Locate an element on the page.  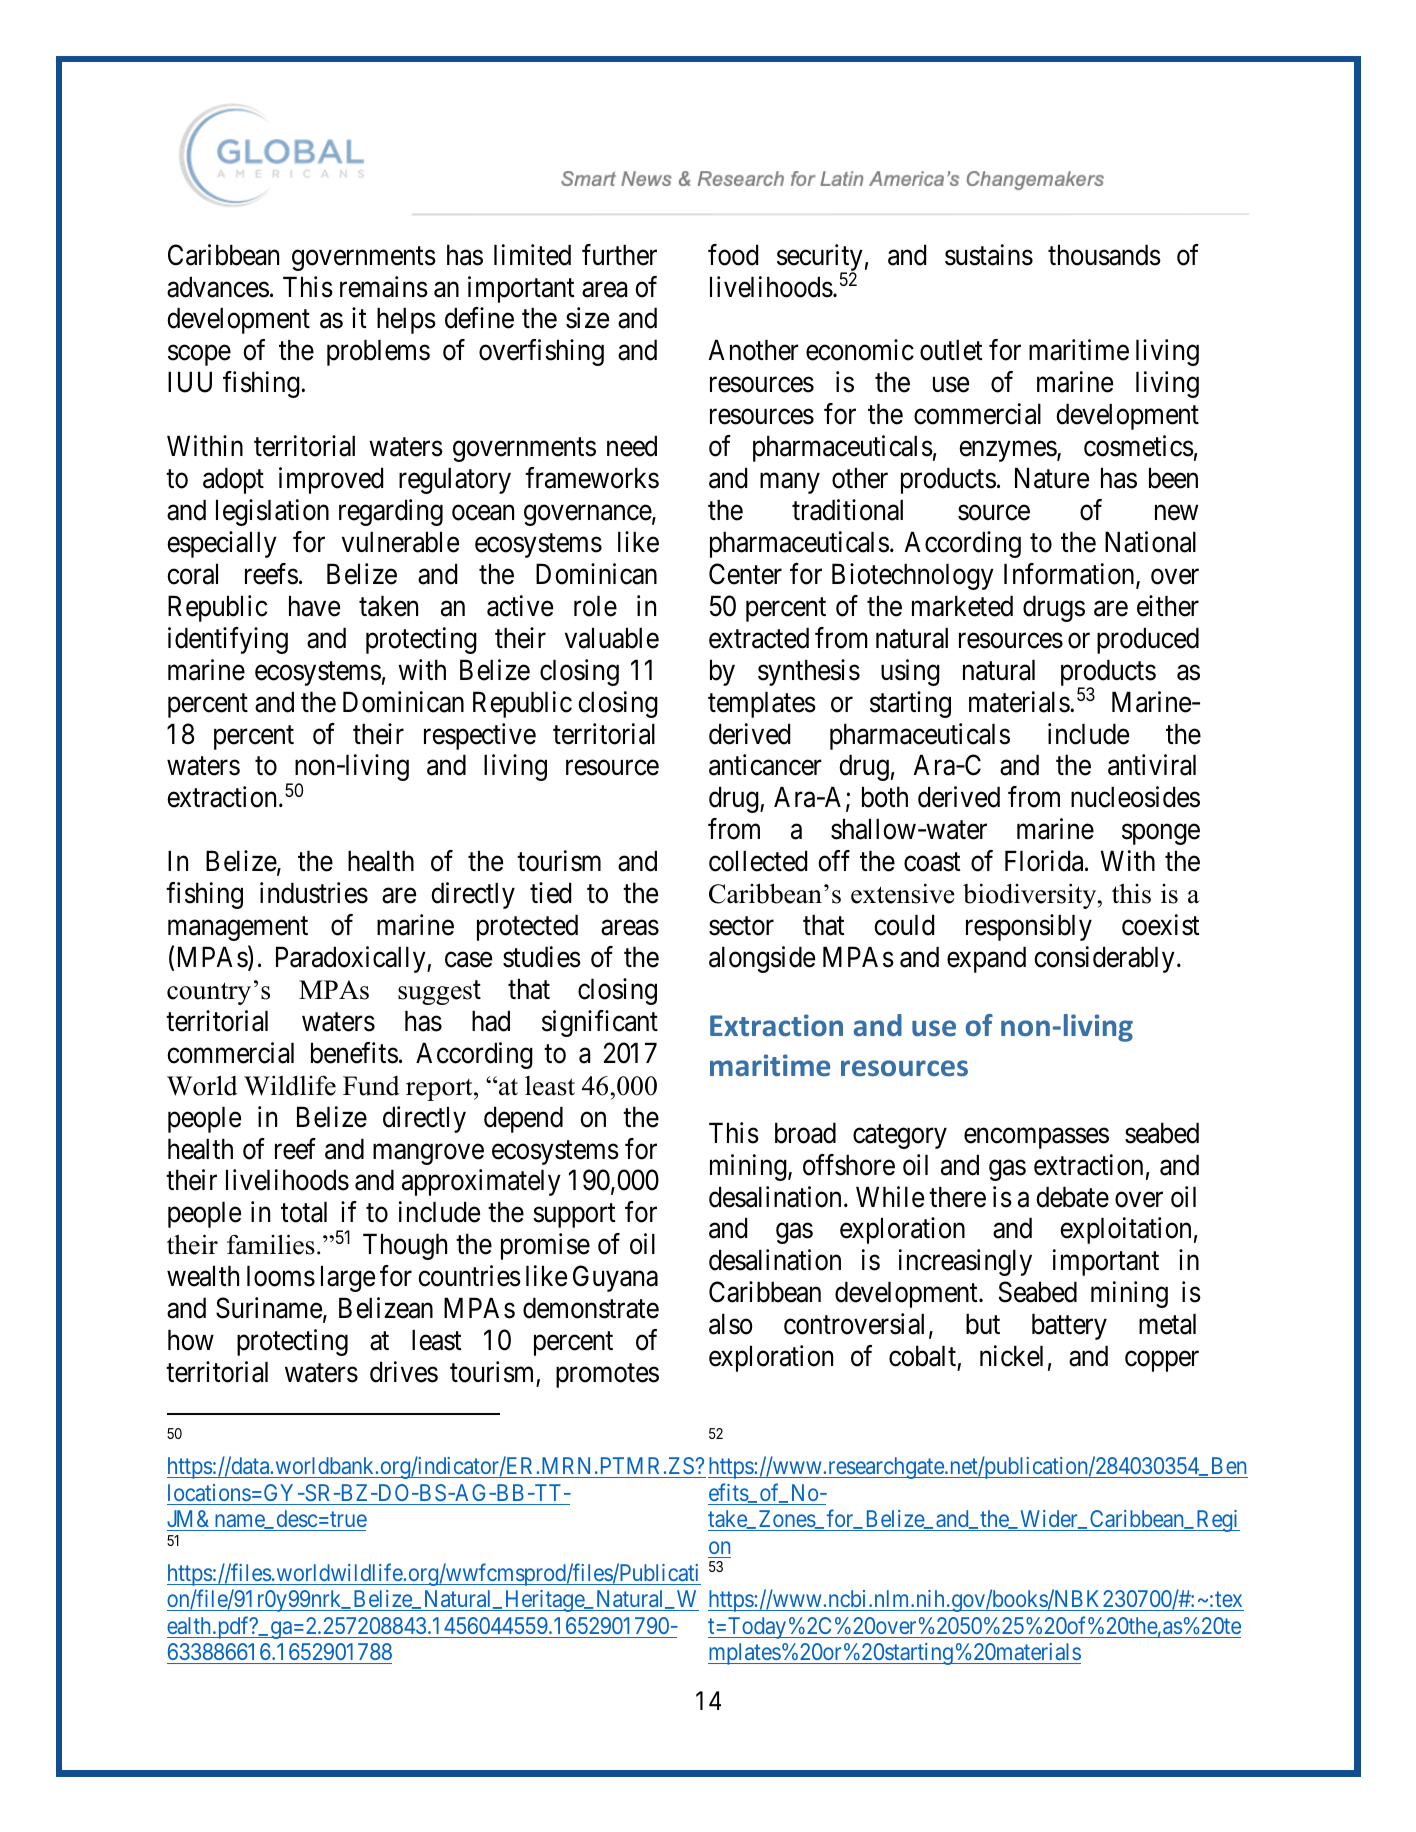
Paradoxically is located at coordinates (352, 959).
